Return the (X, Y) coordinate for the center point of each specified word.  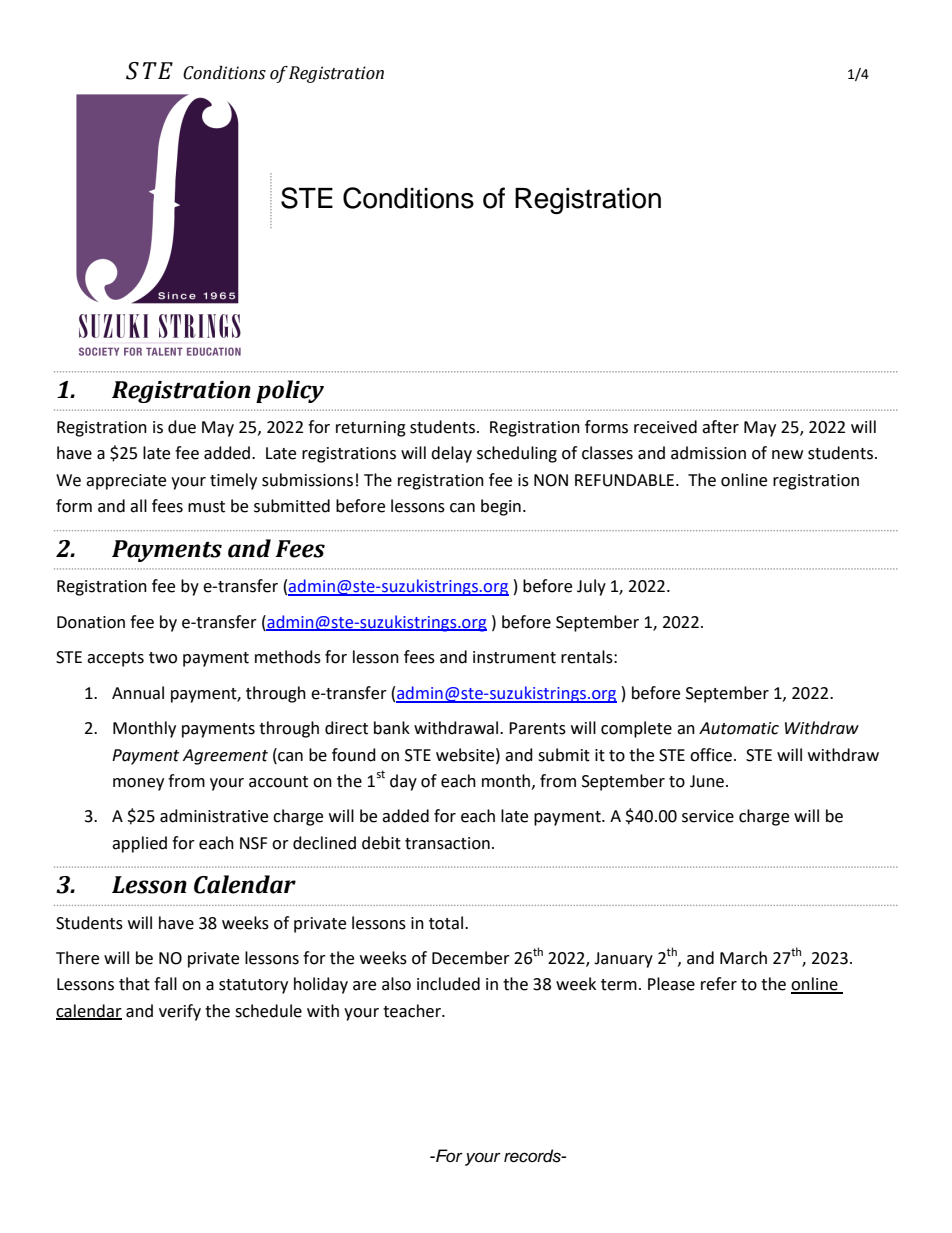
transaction (447, 843)
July (591, 587)
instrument (514, 657)
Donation (91, 622)
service (708, 816)
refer (719, 984)
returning (371, 429)
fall (165, 984)
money (138, 784)
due (182, 427)
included (448, 984)
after (720, 427)
